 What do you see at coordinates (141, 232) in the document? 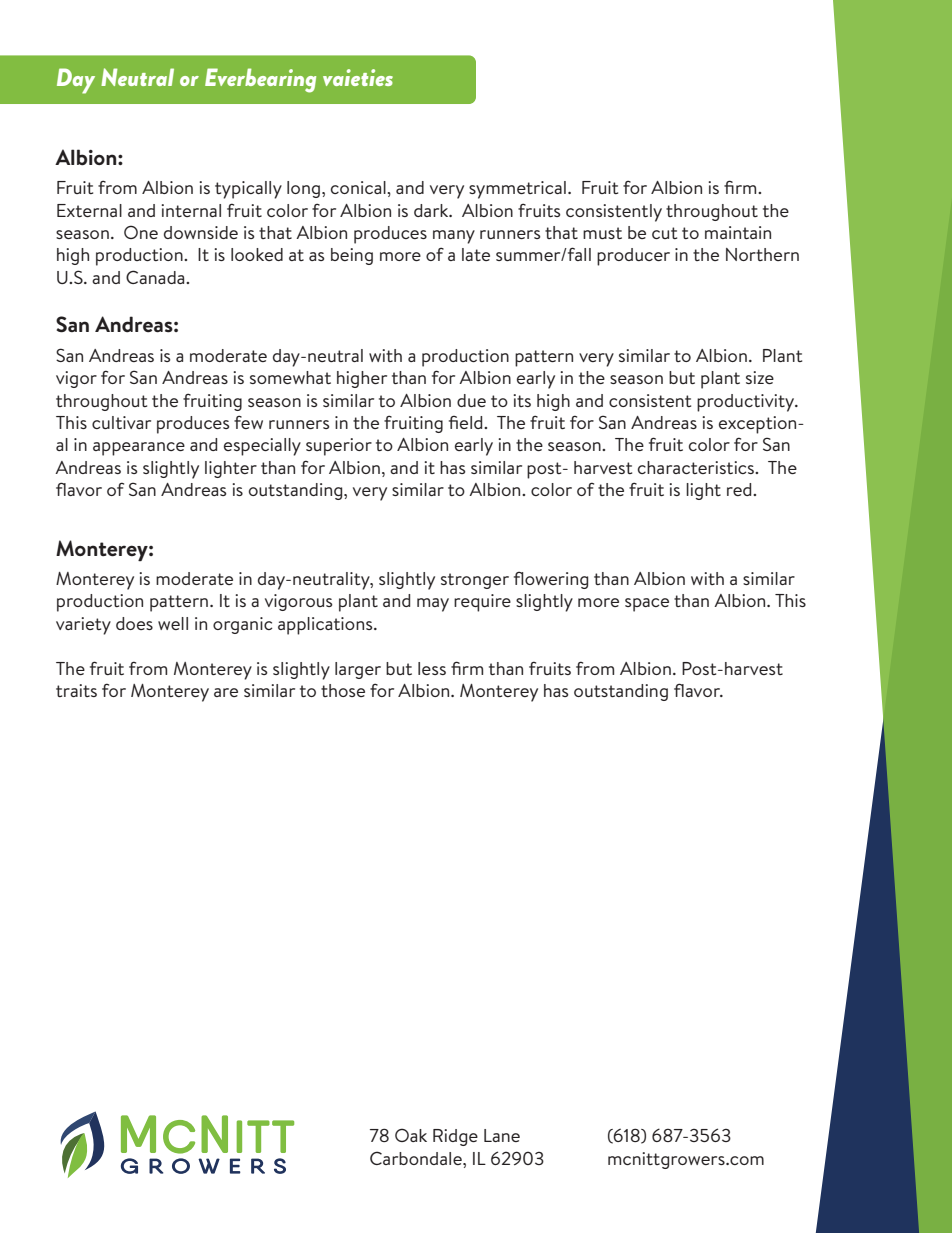
I see `One` at bounding box center [141, 232].
